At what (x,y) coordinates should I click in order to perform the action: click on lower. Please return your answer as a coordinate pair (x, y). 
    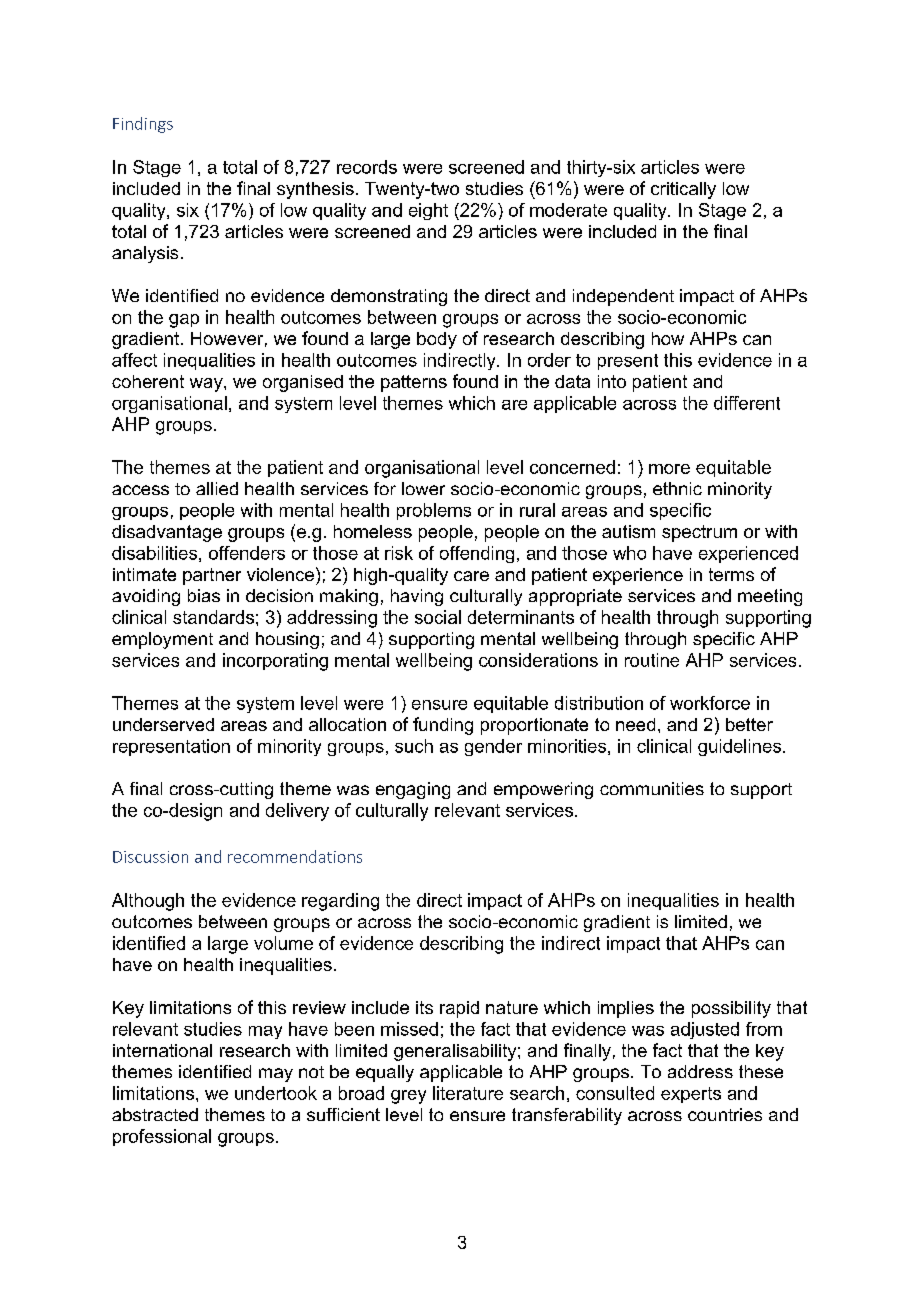
    Looking at the image, I should click on (423, 488).
